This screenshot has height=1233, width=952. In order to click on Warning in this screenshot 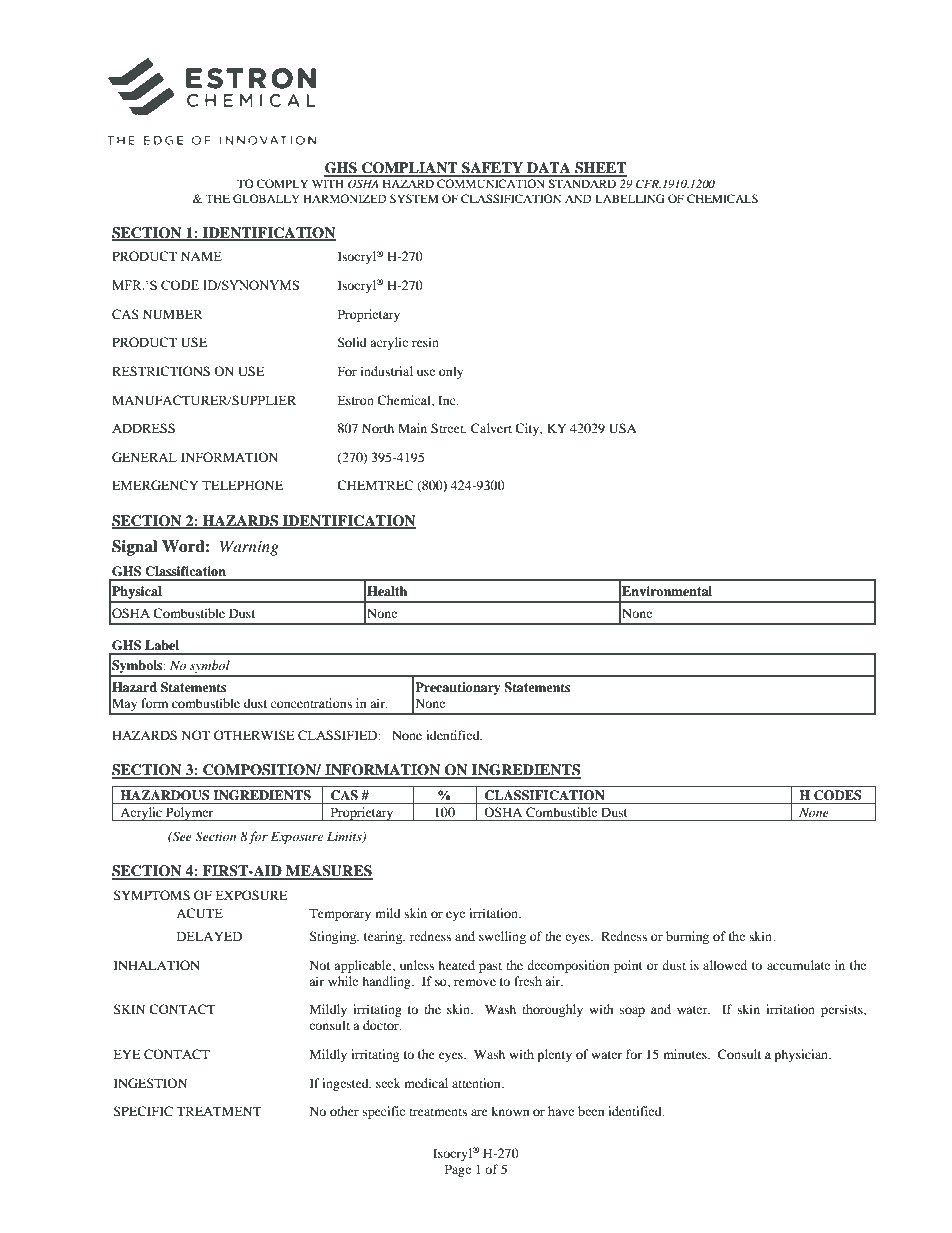, I will do `click(249, 548)`.
